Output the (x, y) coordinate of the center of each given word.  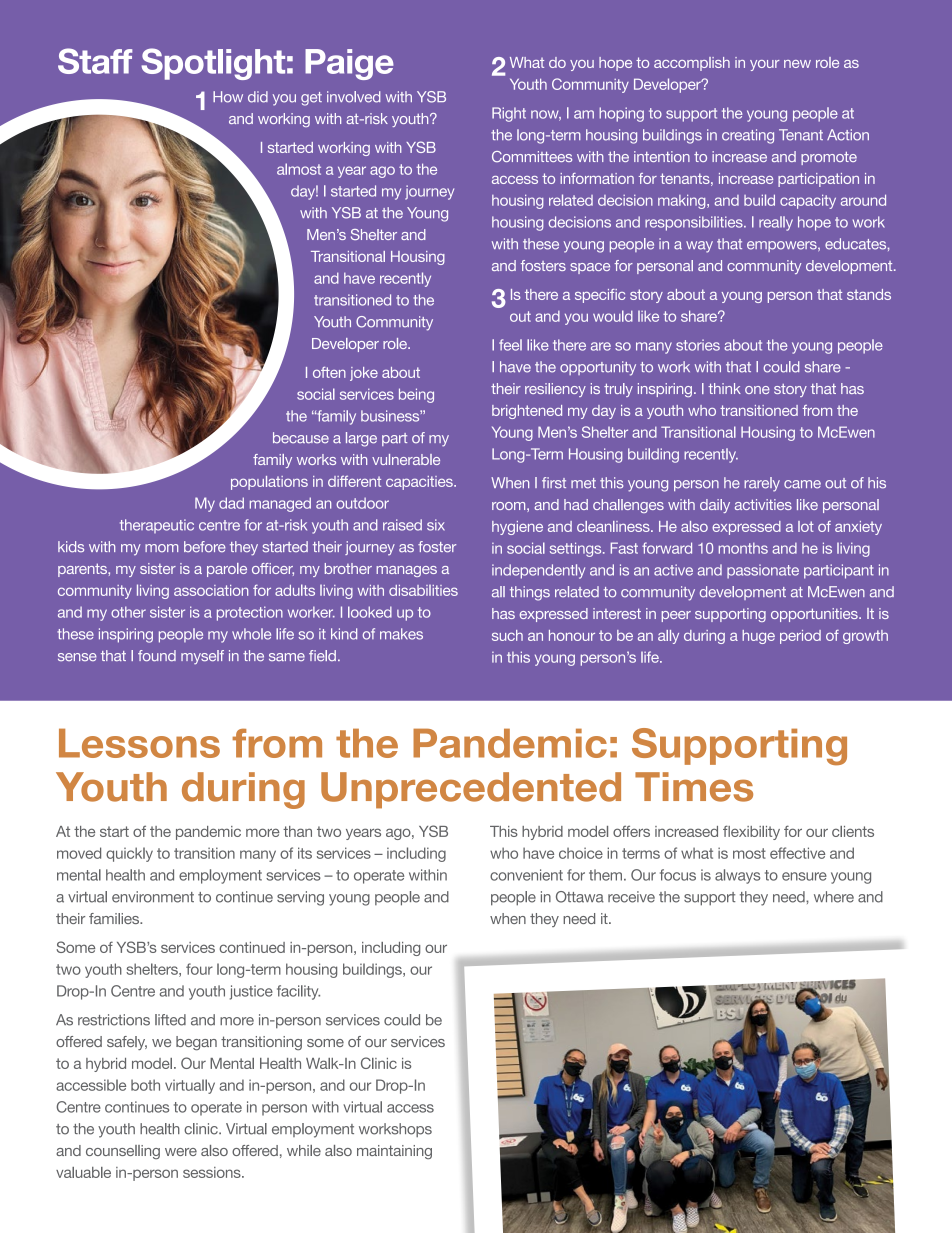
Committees (532, 156)
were (181, 1152)
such (507, 635)
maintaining (394, 1152)
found (157, 655)
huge (758, 637)
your (765, 65)
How (228, 97)
